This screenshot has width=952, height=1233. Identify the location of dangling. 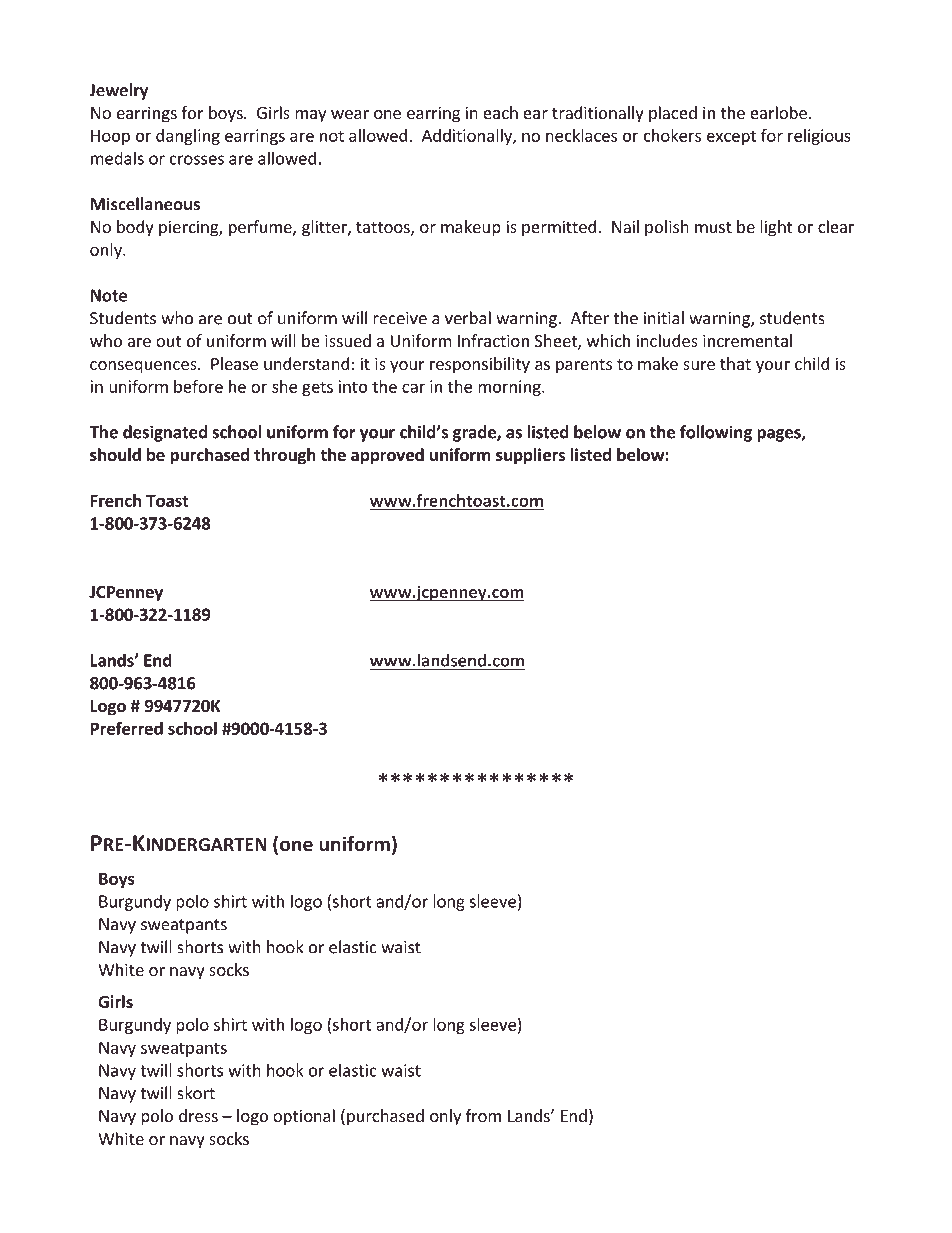
(188, 137).
